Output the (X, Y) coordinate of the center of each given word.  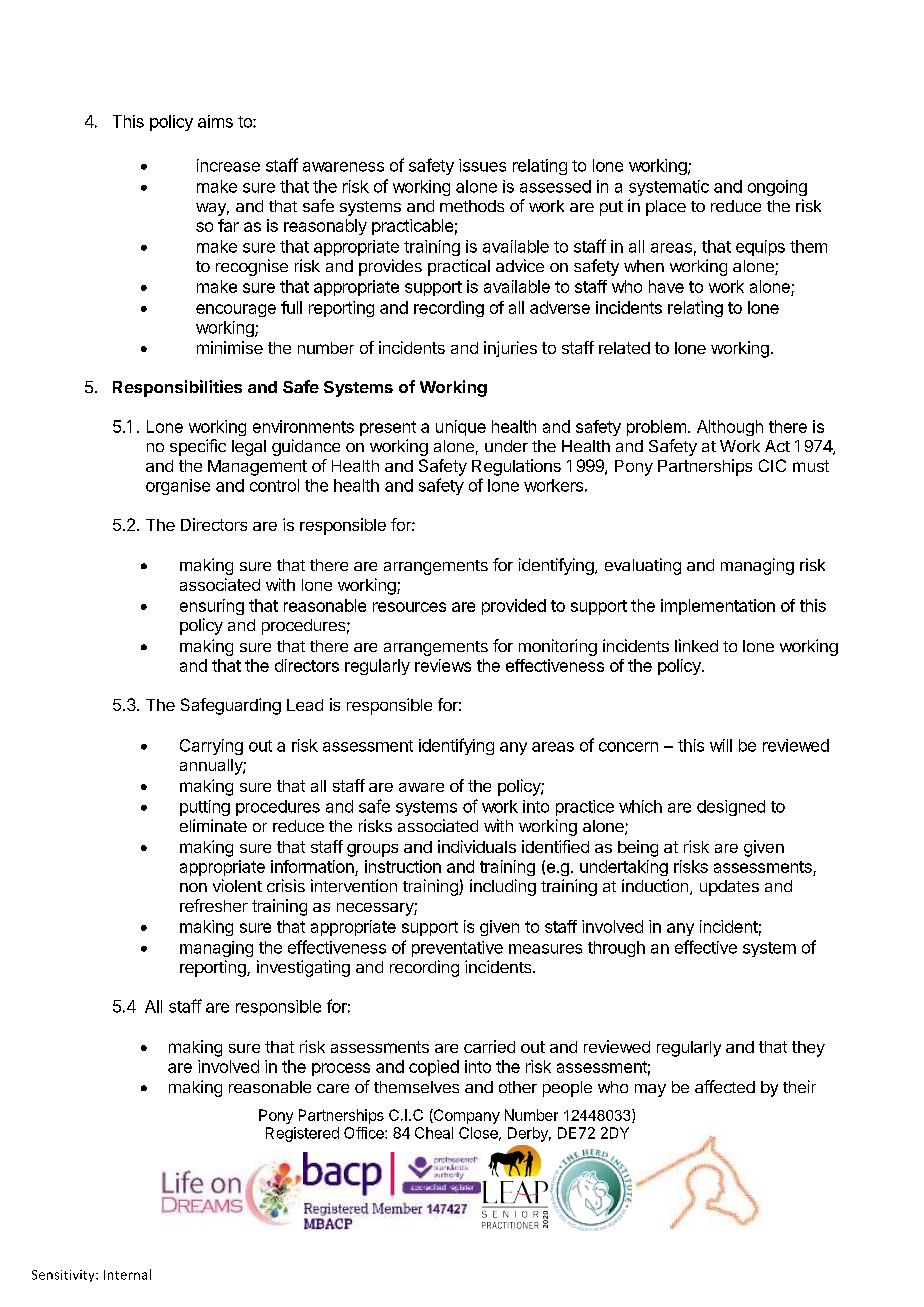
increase (228, 165)
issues (482, 165)
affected (725, 1086)
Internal (127, 1274)
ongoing (777, 188)
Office (365, 1133)
